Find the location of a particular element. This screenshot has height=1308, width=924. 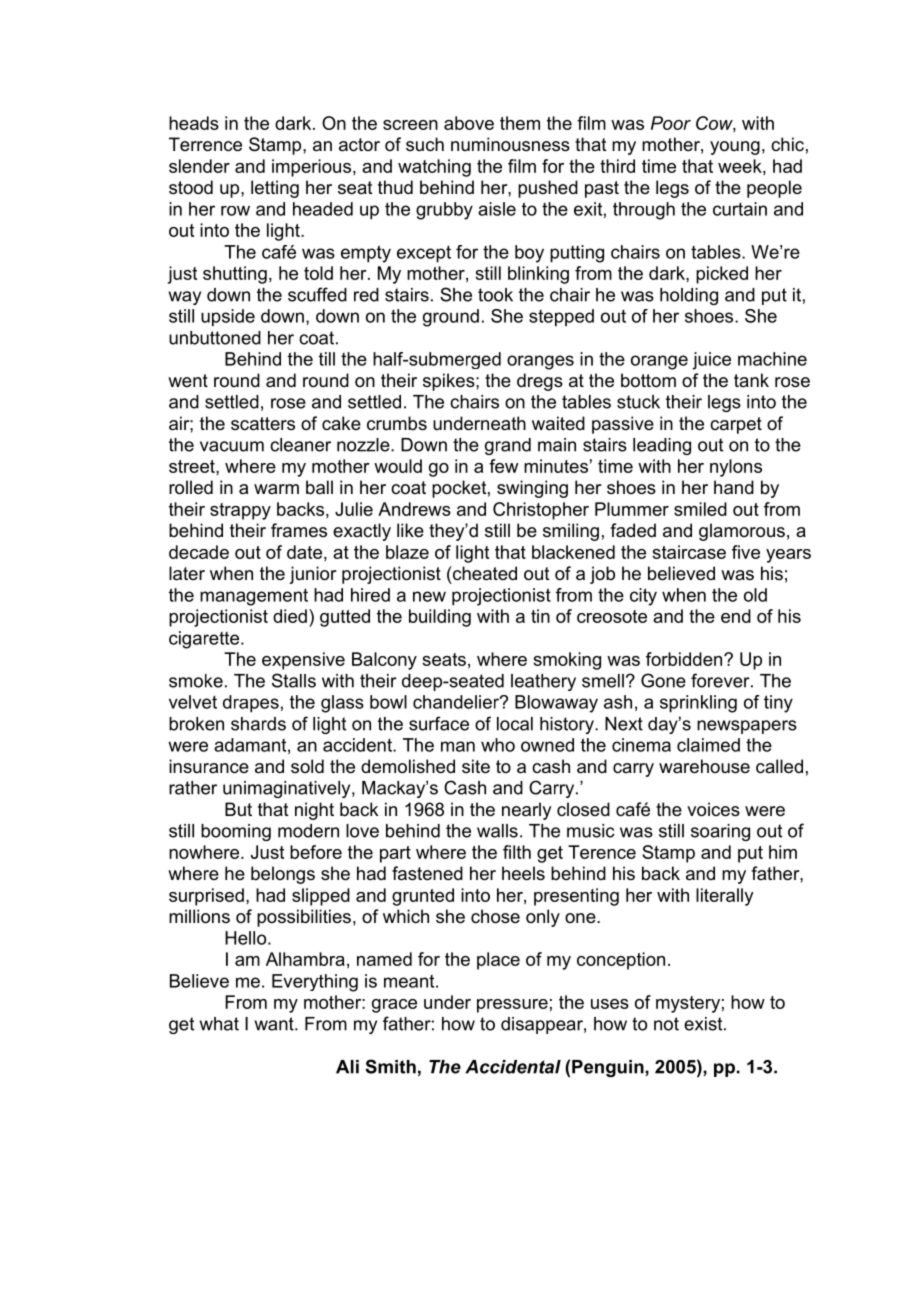

management is located at coordinates (254, 597).
